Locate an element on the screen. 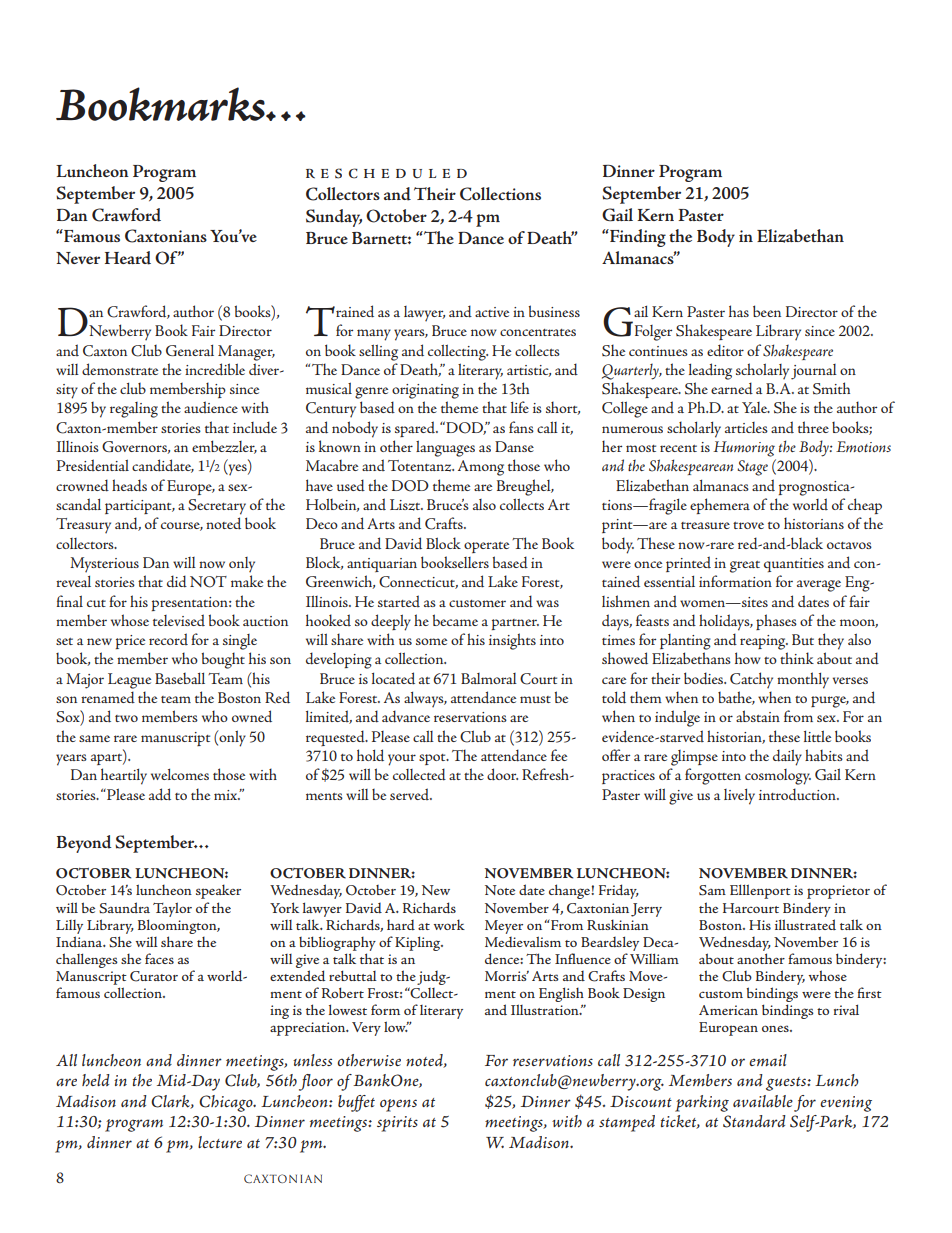  active is located at coordinates (492, 312).
